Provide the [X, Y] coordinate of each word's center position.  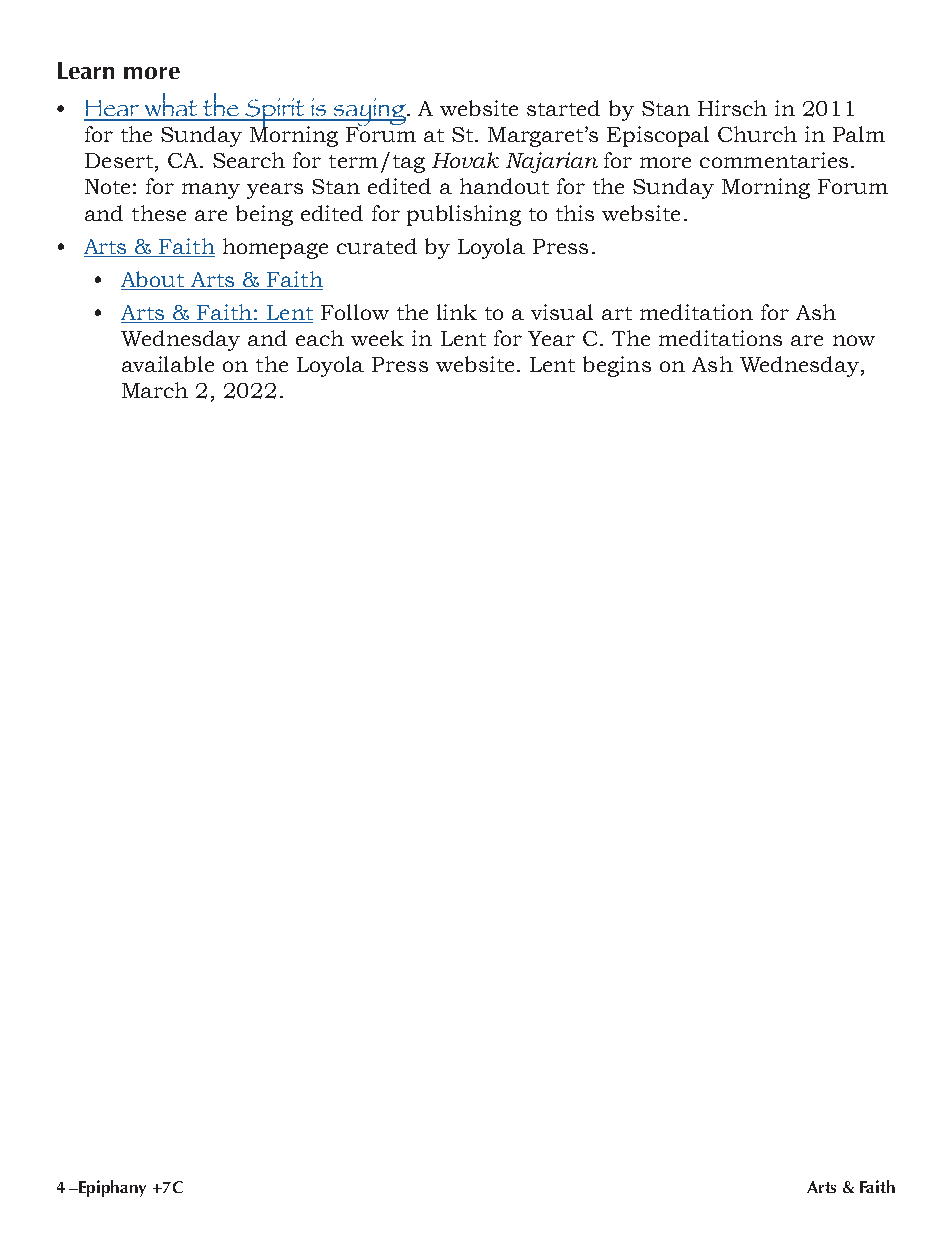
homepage [275, 248]
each [320, 338]
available [168, 364]
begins [617, 366]
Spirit [275, 114]
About [154, 280]
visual [562, 312]
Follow [355, 312]
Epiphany [112, 1188]
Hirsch [732, 108]
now [854, 340]
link [457, 312]
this [575, 213]
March [155, 390]
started [563, 108]
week [377, 338]
